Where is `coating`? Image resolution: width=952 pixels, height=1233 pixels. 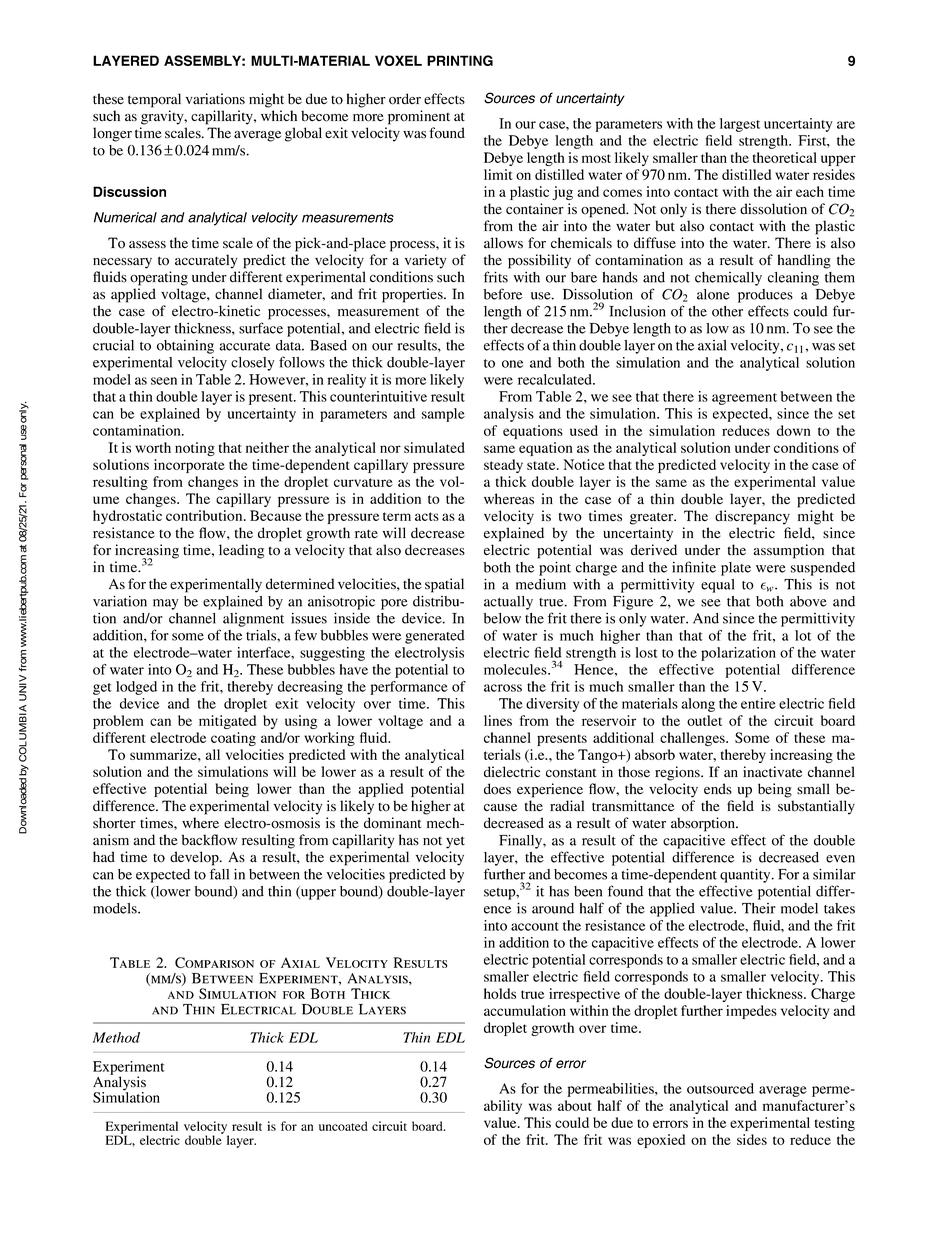 coating is located at coordinates (233, 739).
